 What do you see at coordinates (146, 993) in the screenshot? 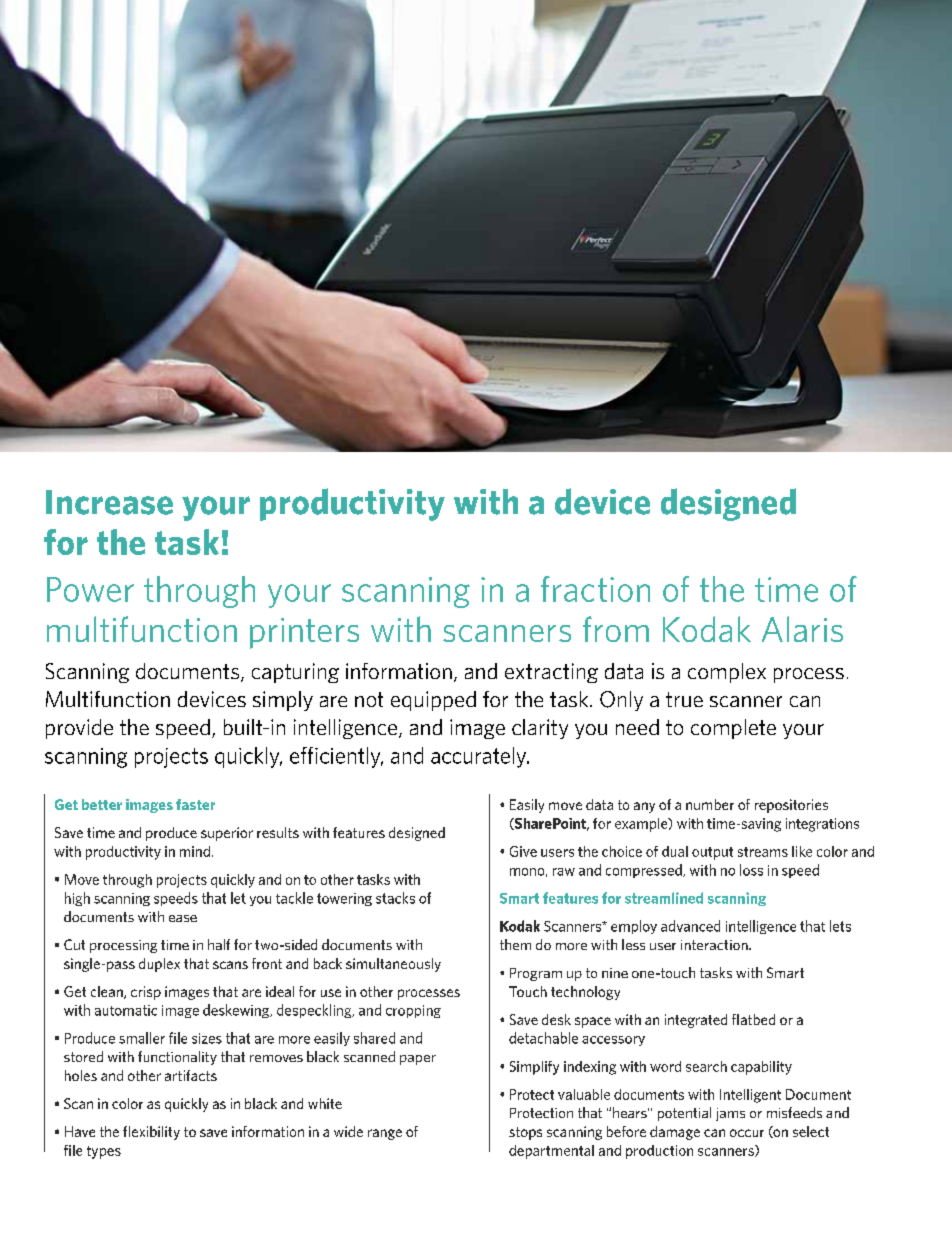
I see `crisp` at bounding box center [146, 993].
